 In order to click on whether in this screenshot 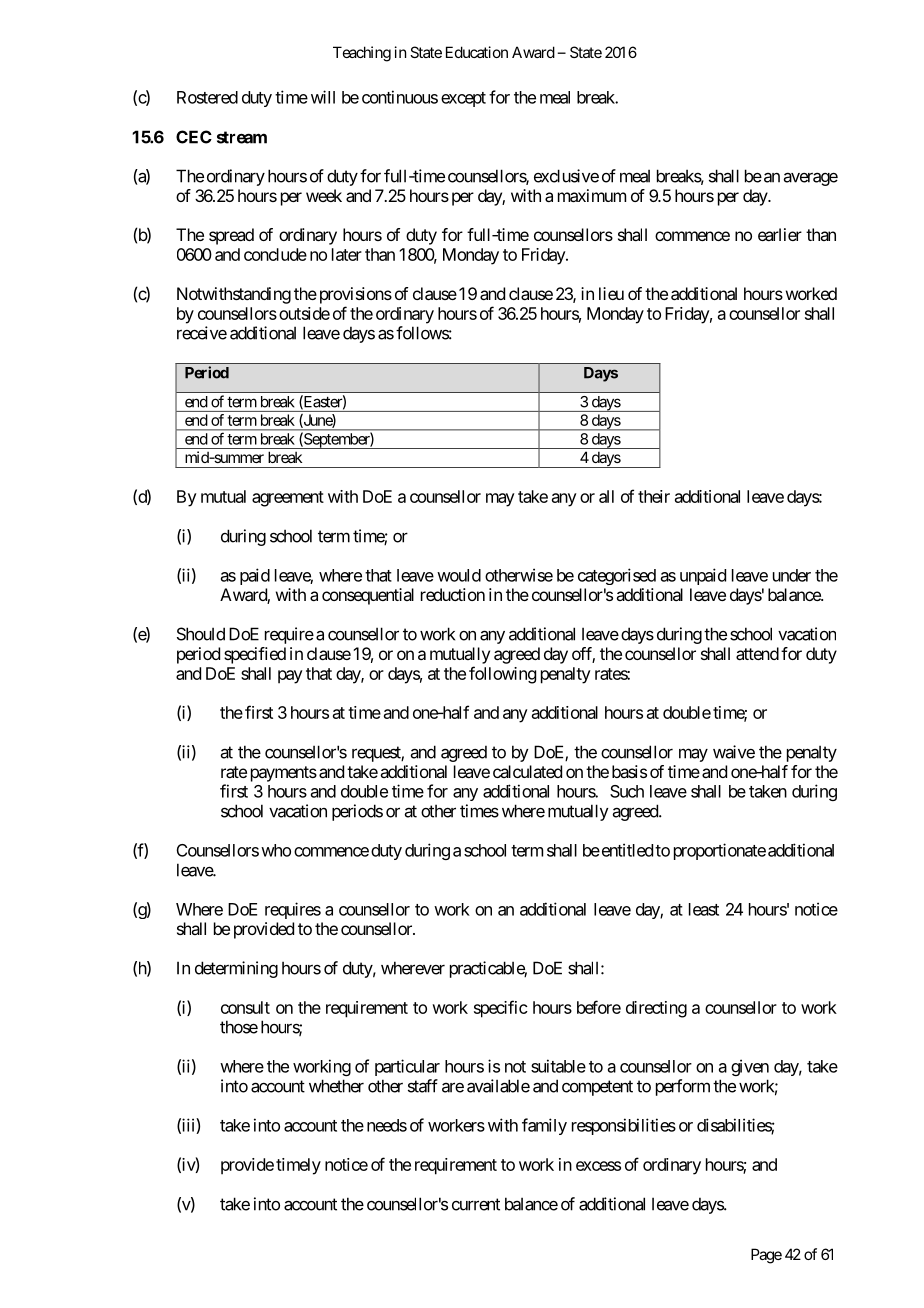, I will do `click(336, 1086)`.
